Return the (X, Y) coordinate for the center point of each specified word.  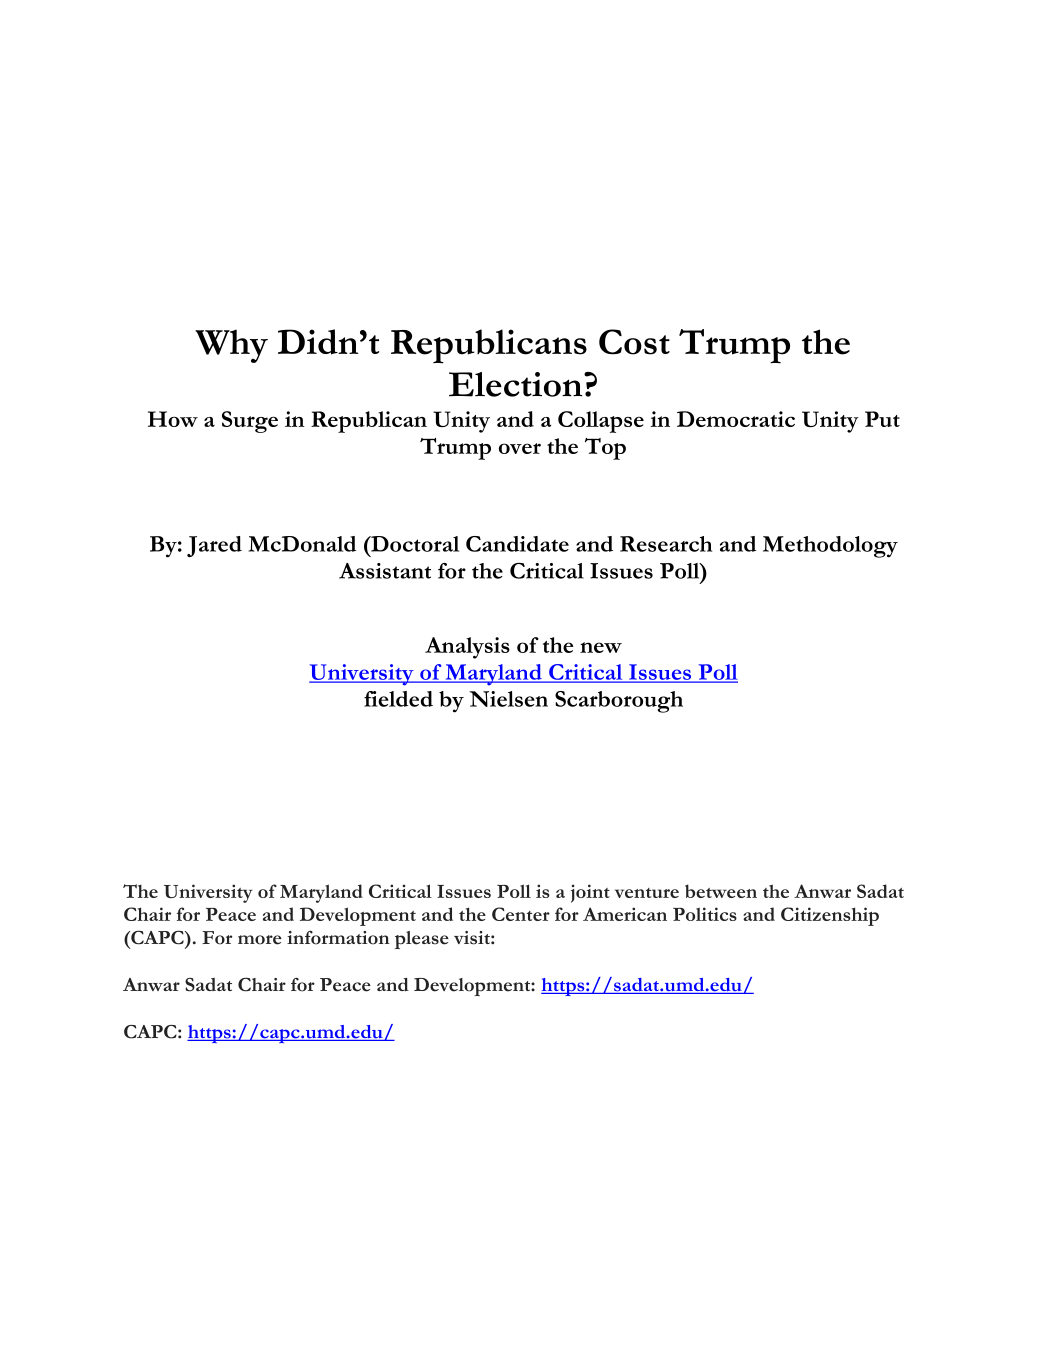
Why (231, 346)
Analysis (467, 648)
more (260, 940)
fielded (398, 699)
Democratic (736, 419)
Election (517, 384)
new (601, 647)
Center (521, 914)
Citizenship (830, 916)
